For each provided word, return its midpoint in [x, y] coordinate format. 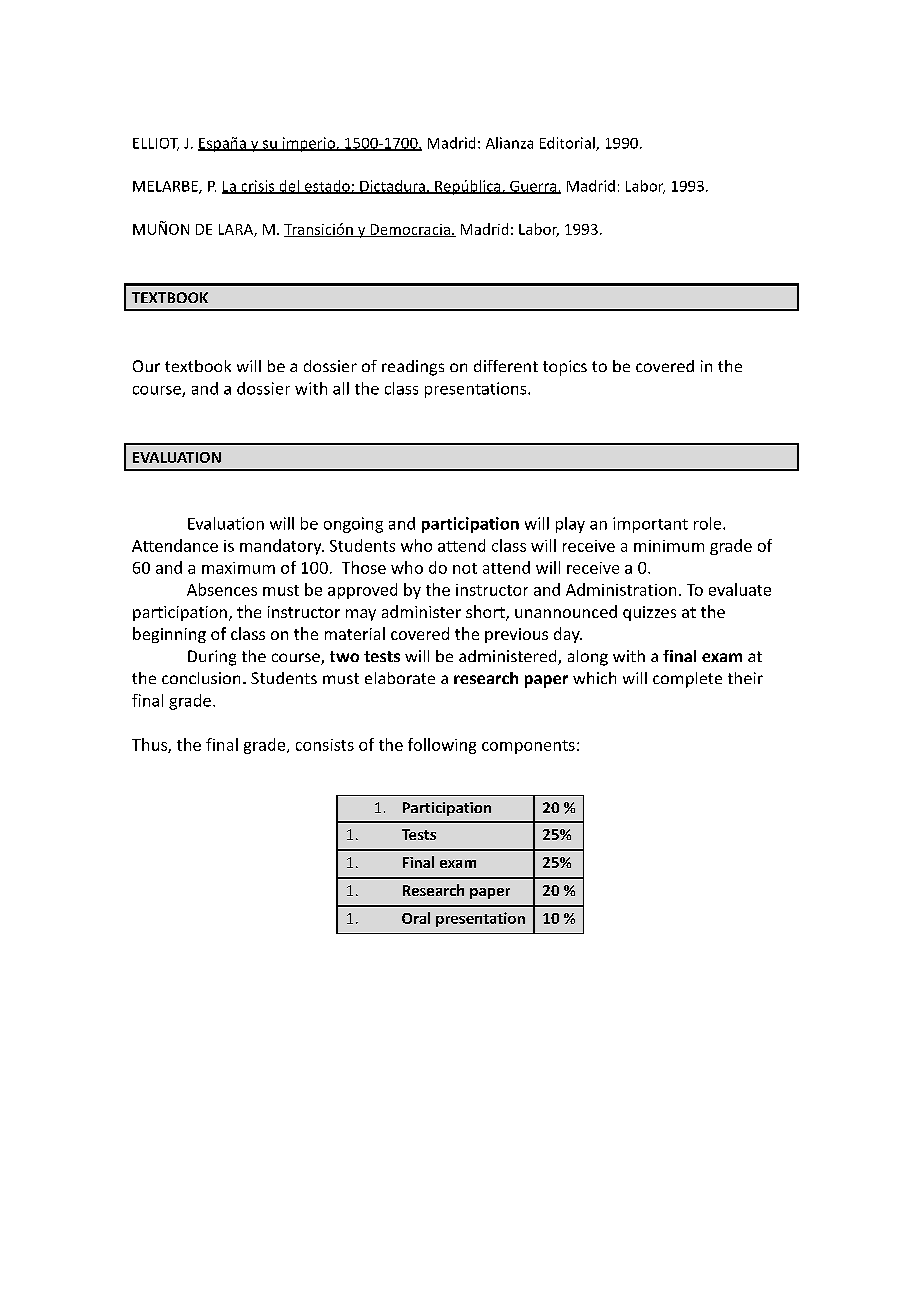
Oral [416, 918]
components [528, 747]
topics [565, 368]
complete [687, 680]
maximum [238, 568]
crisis [258, 187]
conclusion [201, 678]
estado [327, 187]
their [745, 678]
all [341, 388]
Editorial [568, 144]
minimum [669, 546]
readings [413, 368]
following [442, 746]
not [465, 568]
